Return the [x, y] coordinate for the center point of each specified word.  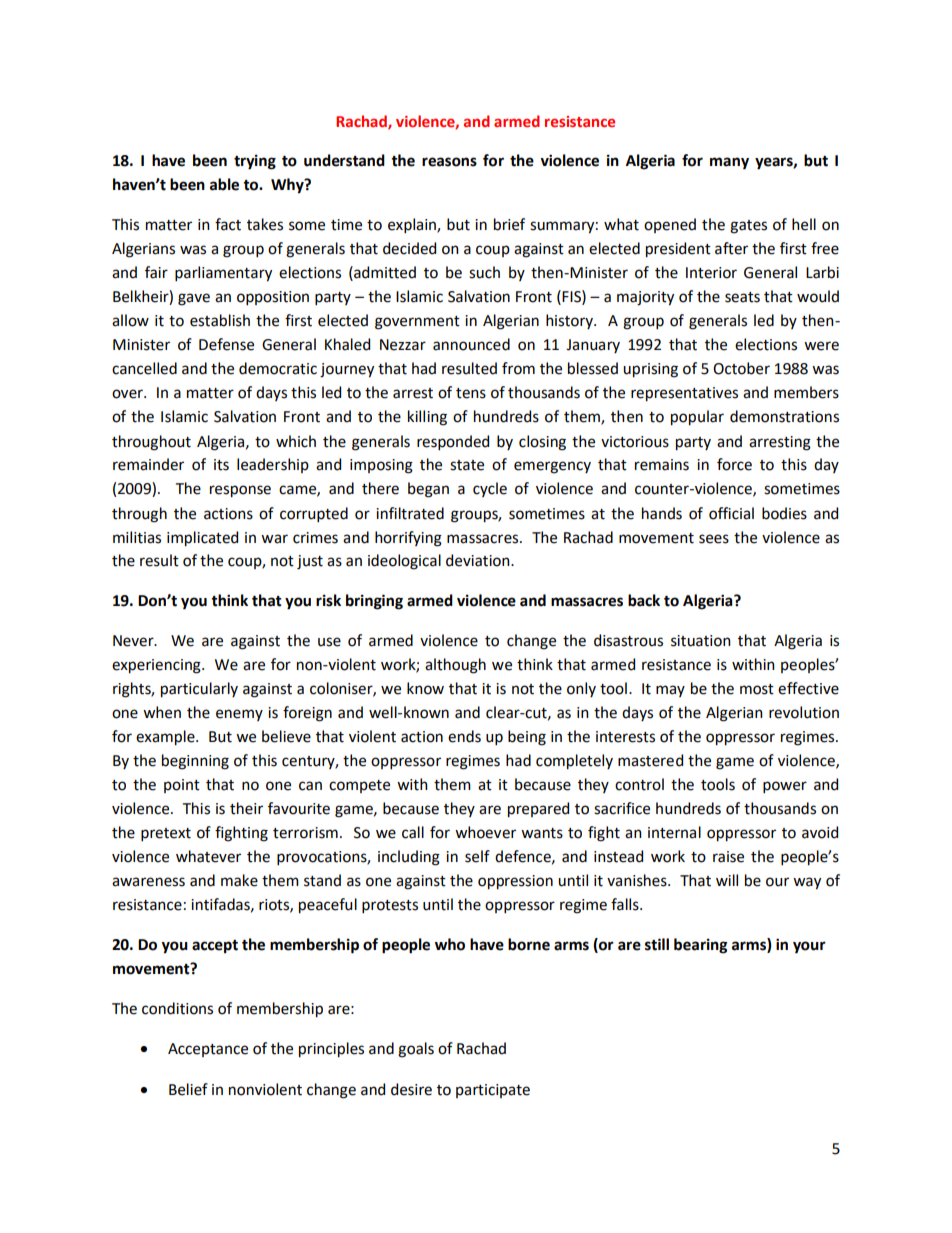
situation [701, 641]
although [455, 666]
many [729, 163]
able [224, 184]
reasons [449, 162]
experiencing [157, 666]
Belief [188, 1089]
